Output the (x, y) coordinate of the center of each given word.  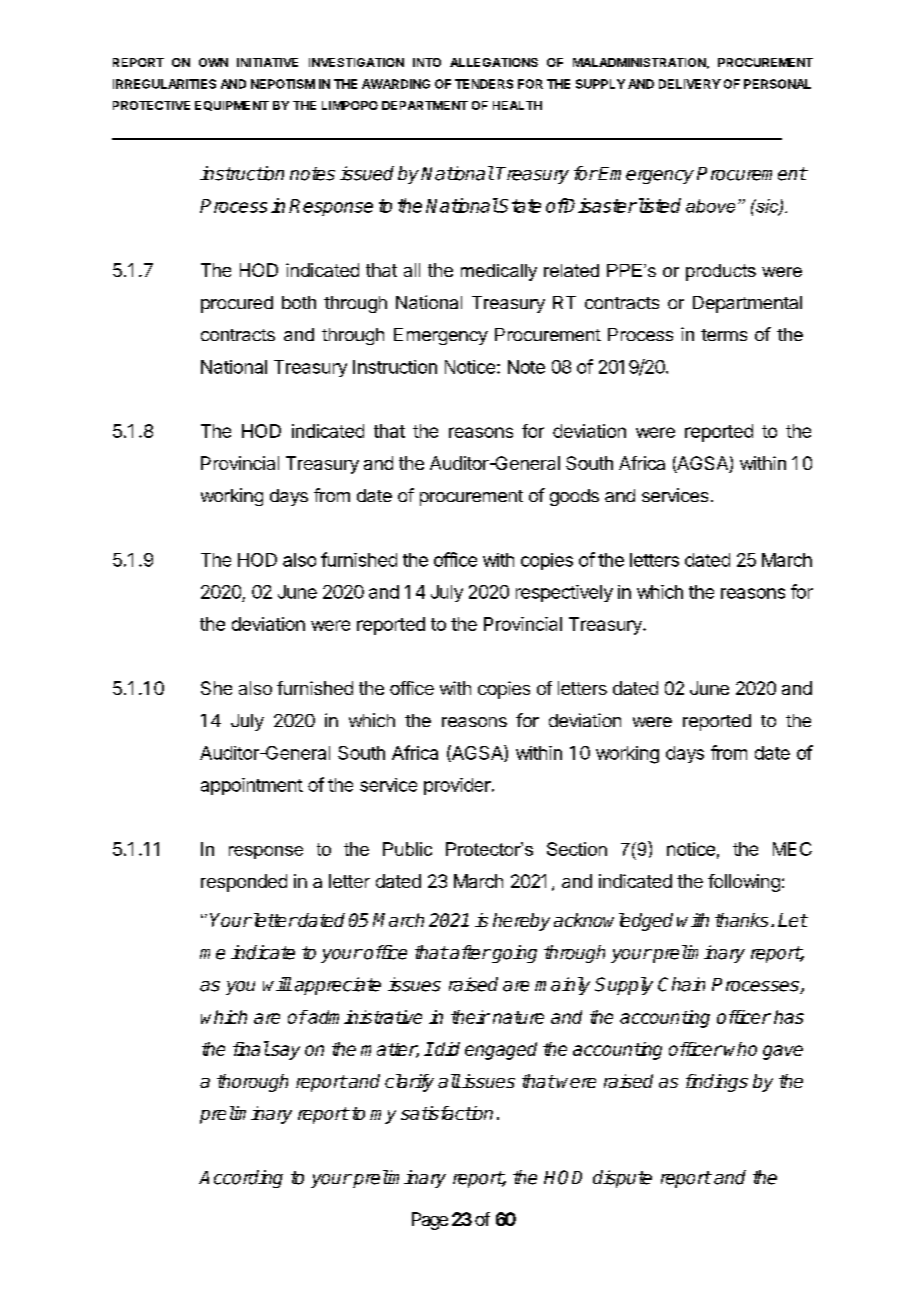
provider (458, 786)
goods (574, 497)
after (469, 952)
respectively (564, 593)
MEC (792, 849)
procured (237, 304)
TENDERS (484, 84)
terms (724, 335)
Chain (681, 984)
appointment (252, 786)
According (241, 1179)
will (277, 984)
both (299, 302)
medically (499, 272)
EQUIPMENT (232, 106)
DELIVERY (690, 84)
